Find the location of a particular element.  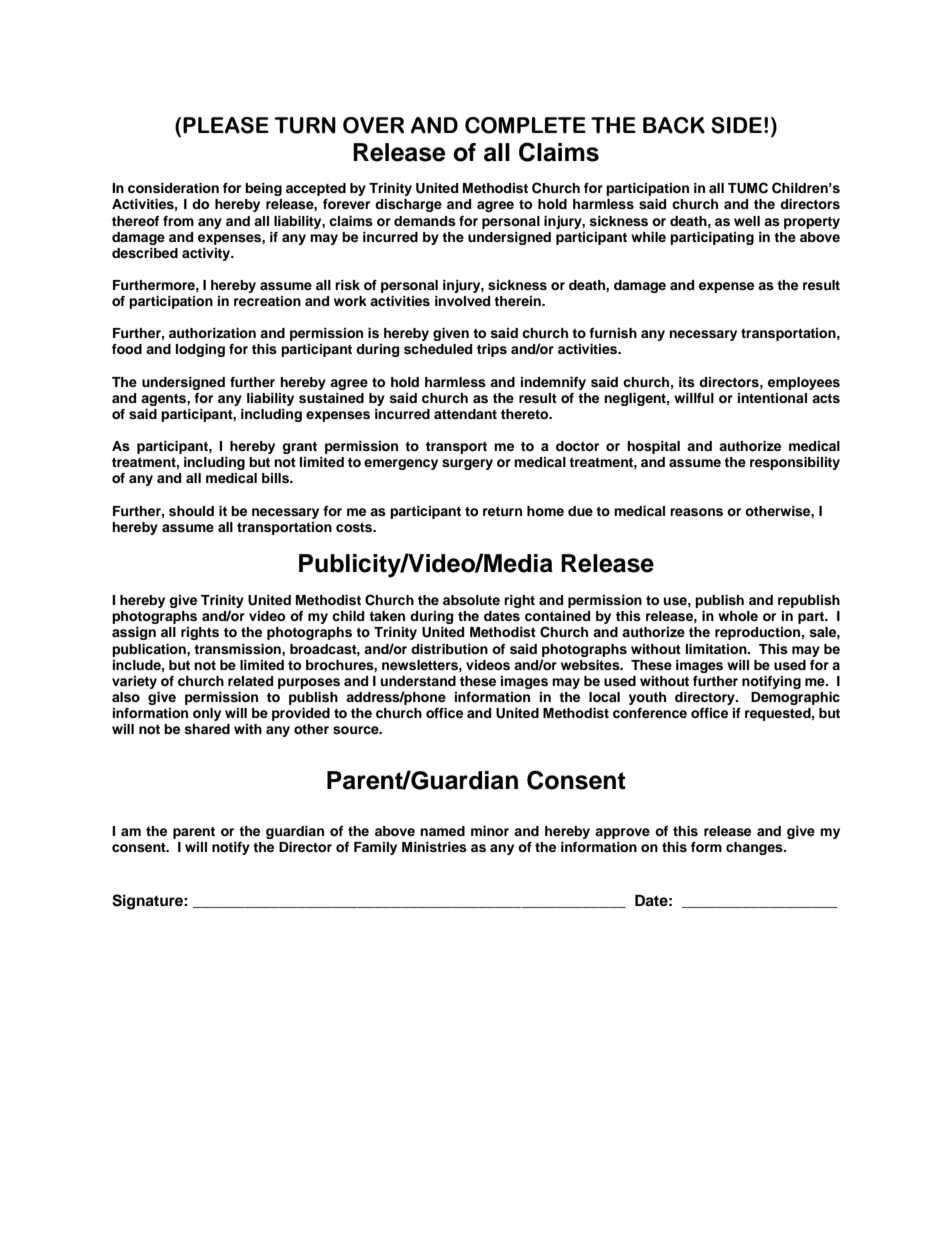

intentional is located at coordinates (772, 398).
